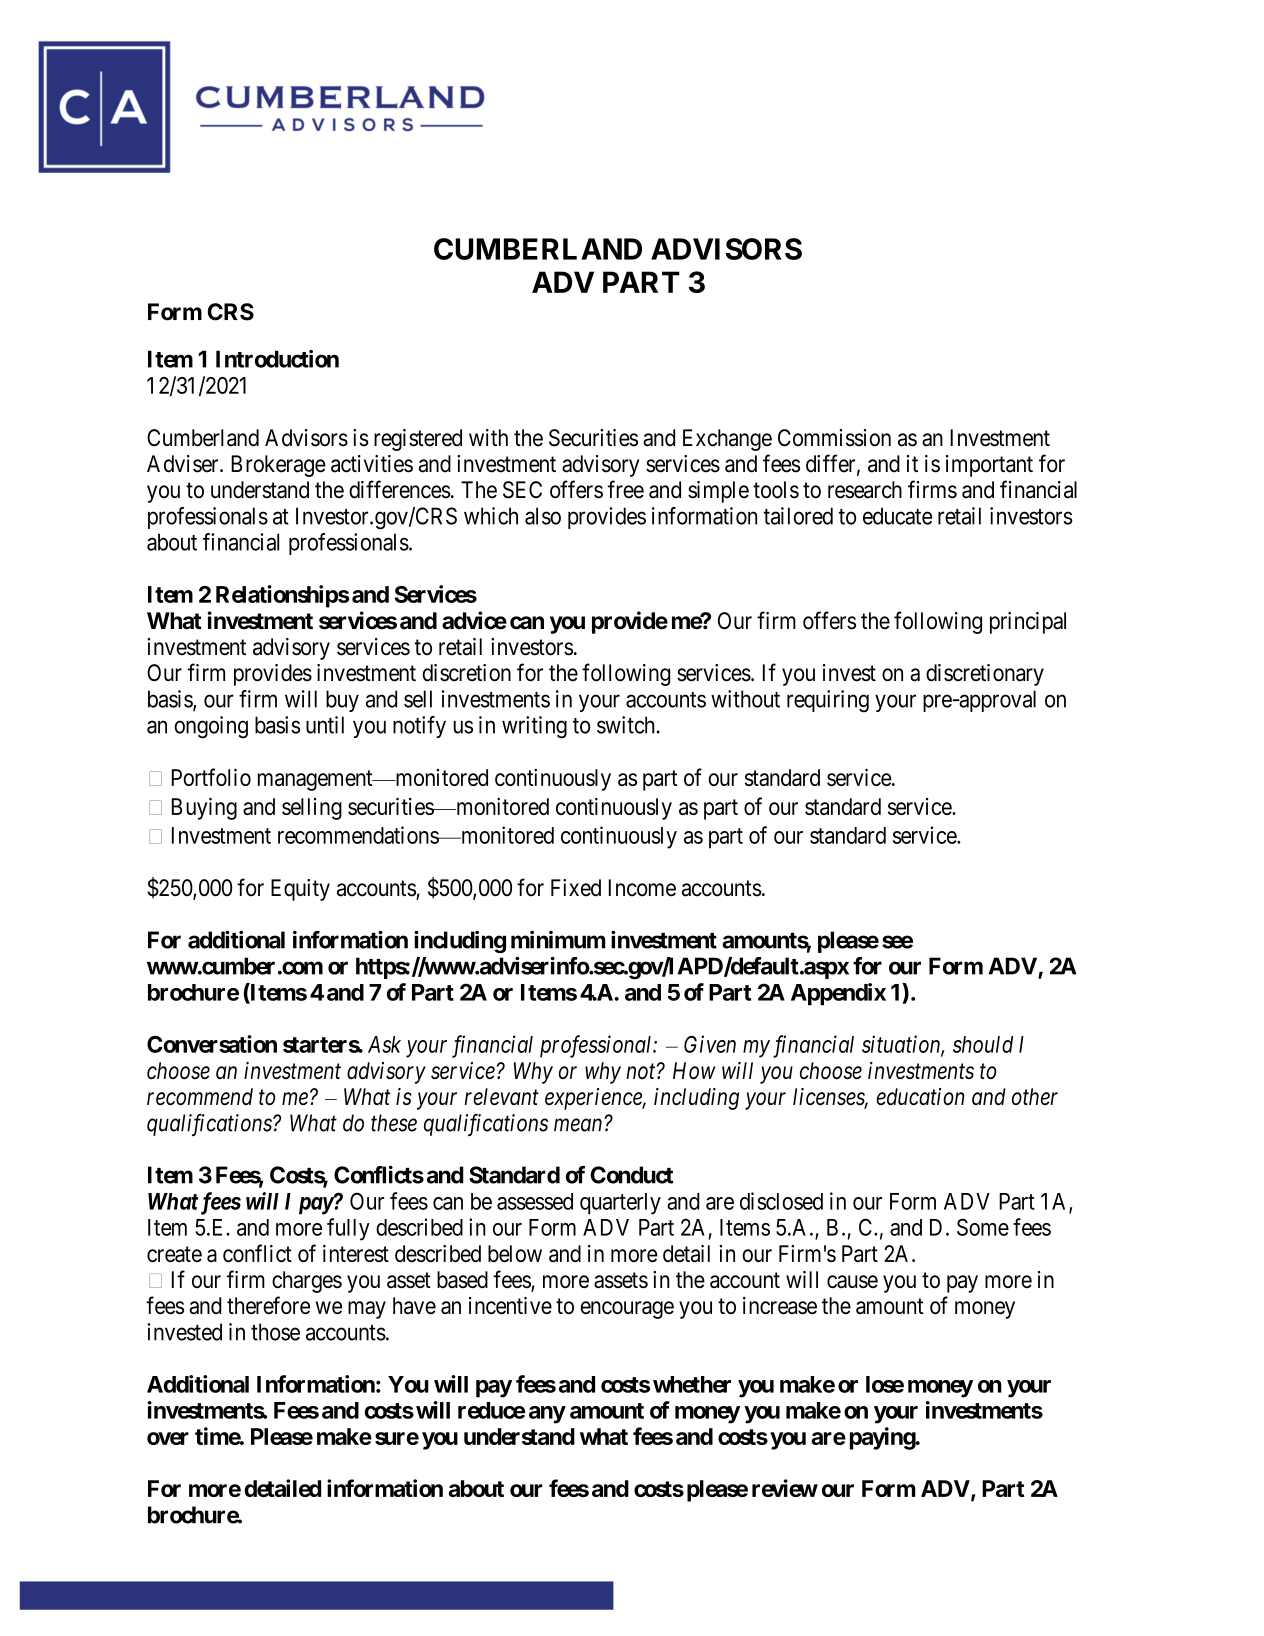 The image size is (1264, 1636). I want to click on switch, so click(625, 725).
